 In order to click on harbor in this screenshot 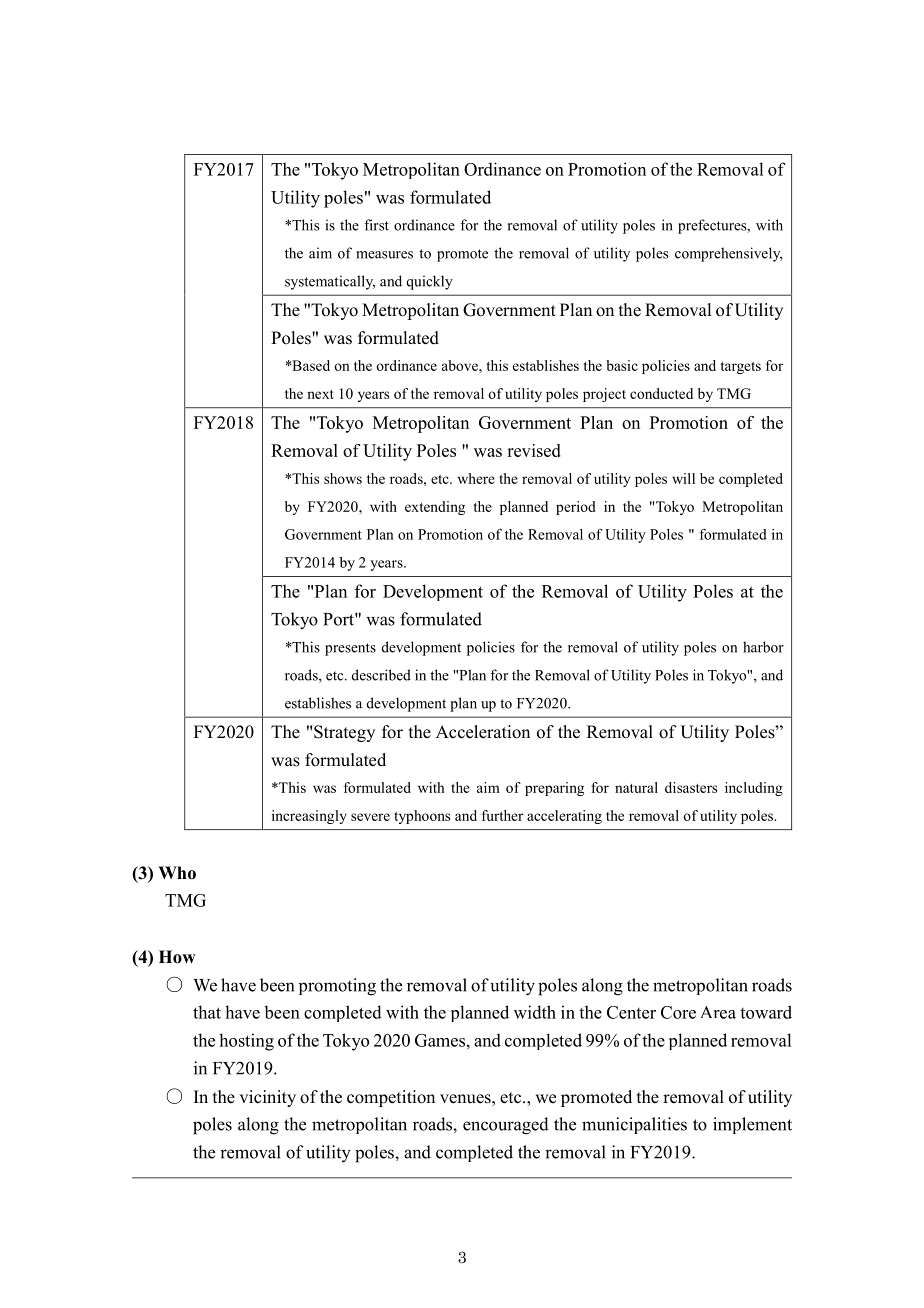, I will do `click(763, 647)`.
